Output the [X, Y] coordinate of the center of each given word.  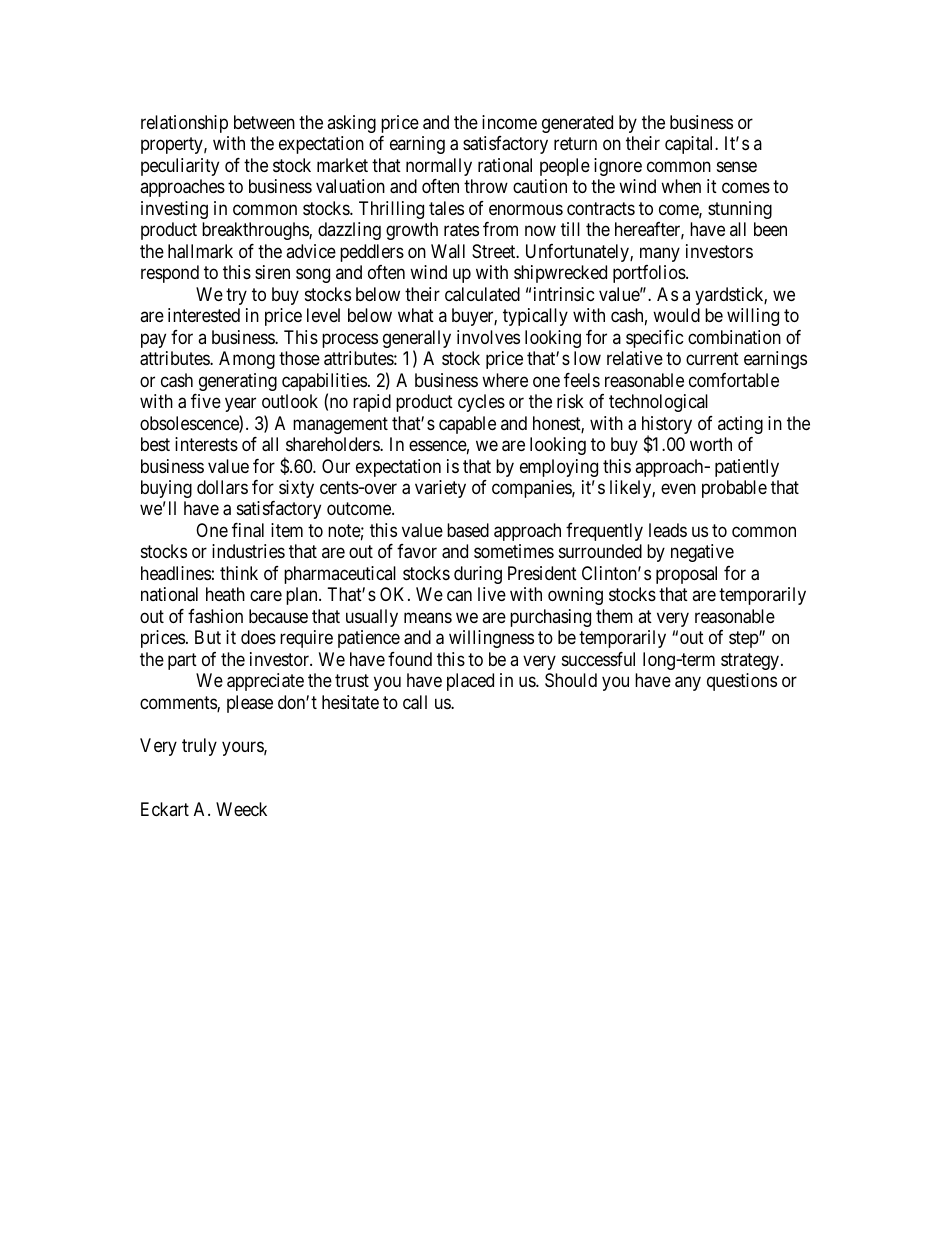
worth [711, 444]
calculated [482, 294]
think [239, 573]
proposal [686, 575]
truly [199, 747]
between [264, 122]
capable [467, 425]
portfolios [650, 274]
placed [470, 682]
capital [691, 145]
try [236, 296]
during [478, 575]
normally [439, 167]
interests [206, 444]
